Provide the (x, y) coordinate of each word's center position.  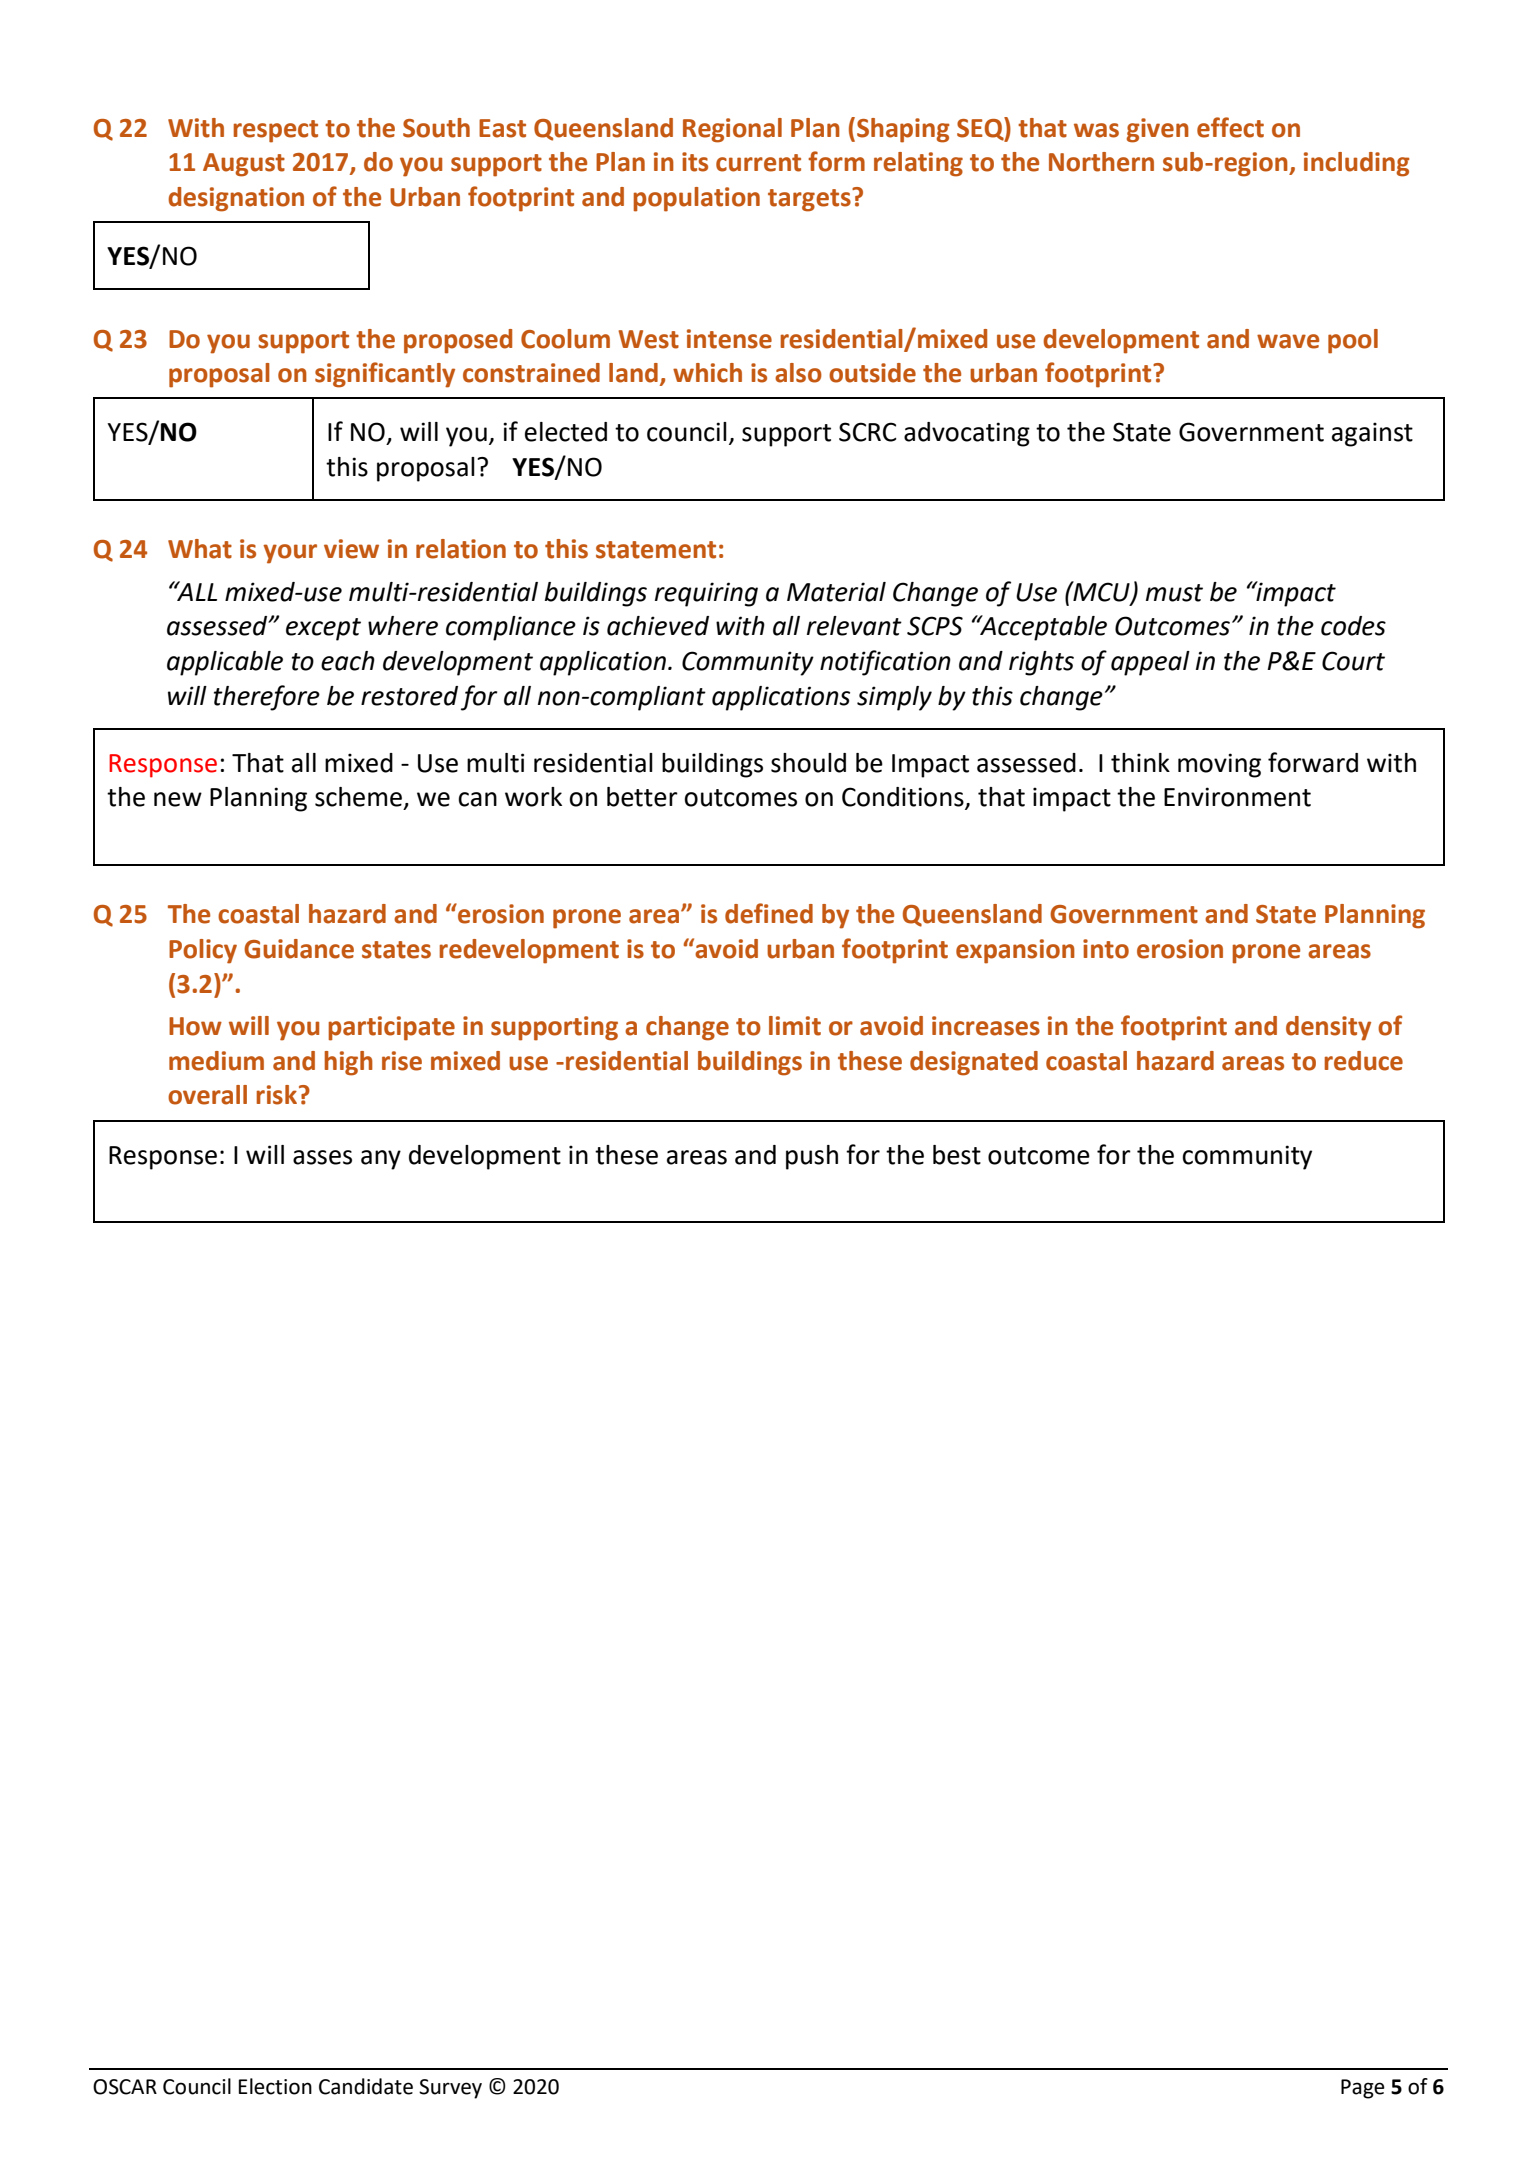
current (758, 163)
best (957, 1155)
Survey (450, 2089)
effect (1230, 127)
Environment (1237, 797)
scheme (358, 797)
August (244, 165)
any (381, 1160)
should (808, 763)
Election (275, 2086)
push (812, 1157)
